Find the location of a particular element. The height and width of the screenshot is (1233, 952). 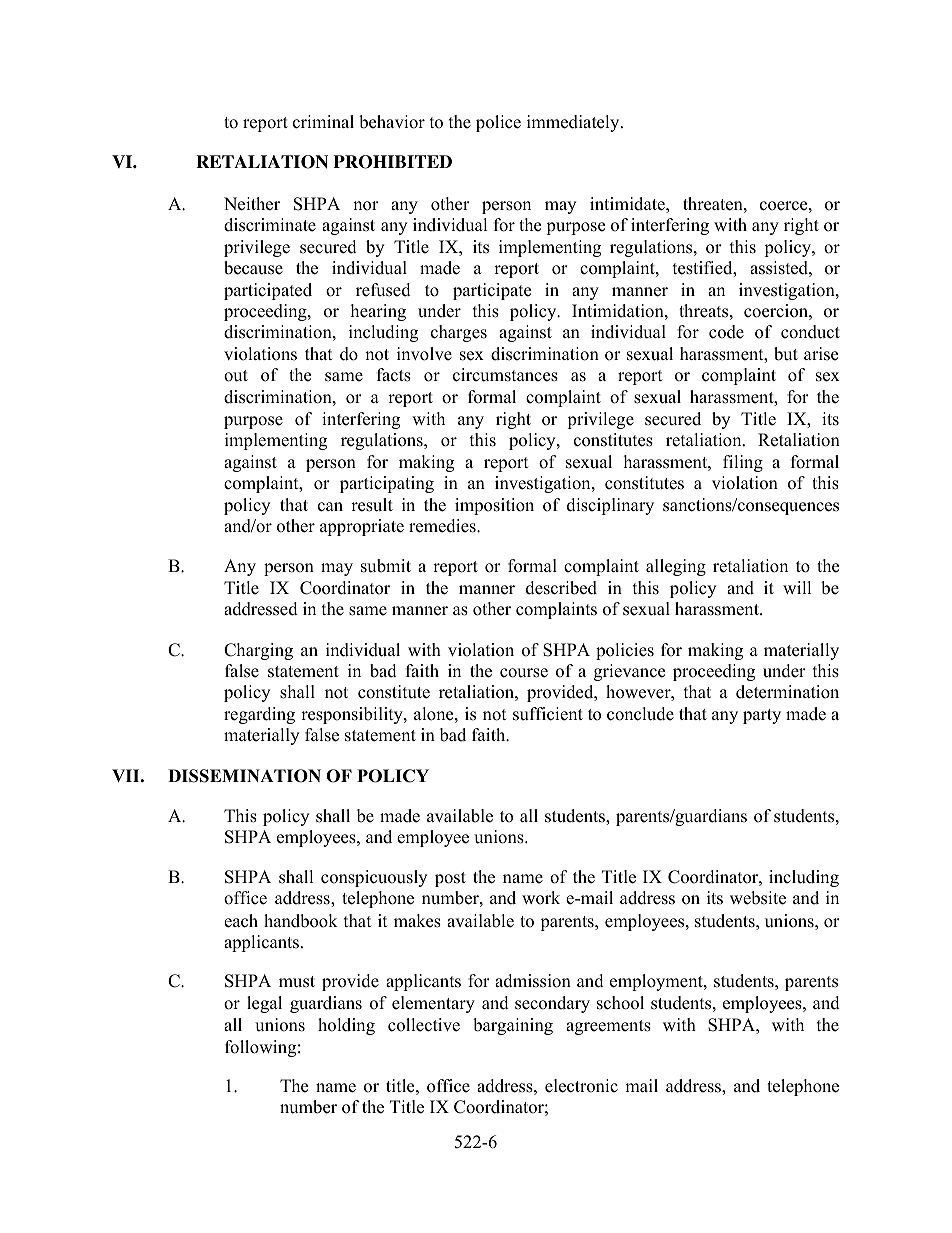

imposition is located at coordinates (494, 506).
